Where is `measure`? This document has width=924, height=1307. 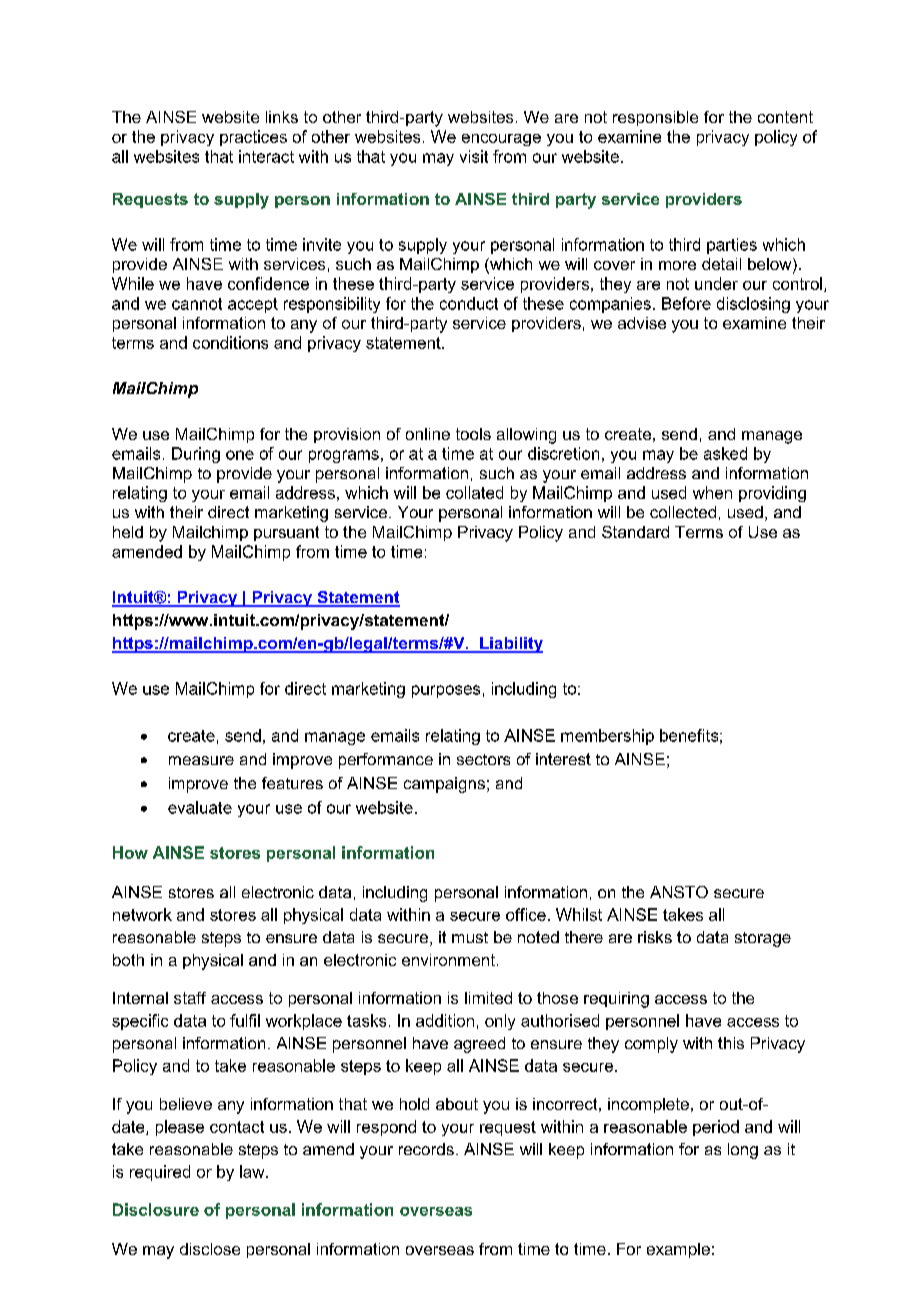 measure is located at coordinates (201, 760).
